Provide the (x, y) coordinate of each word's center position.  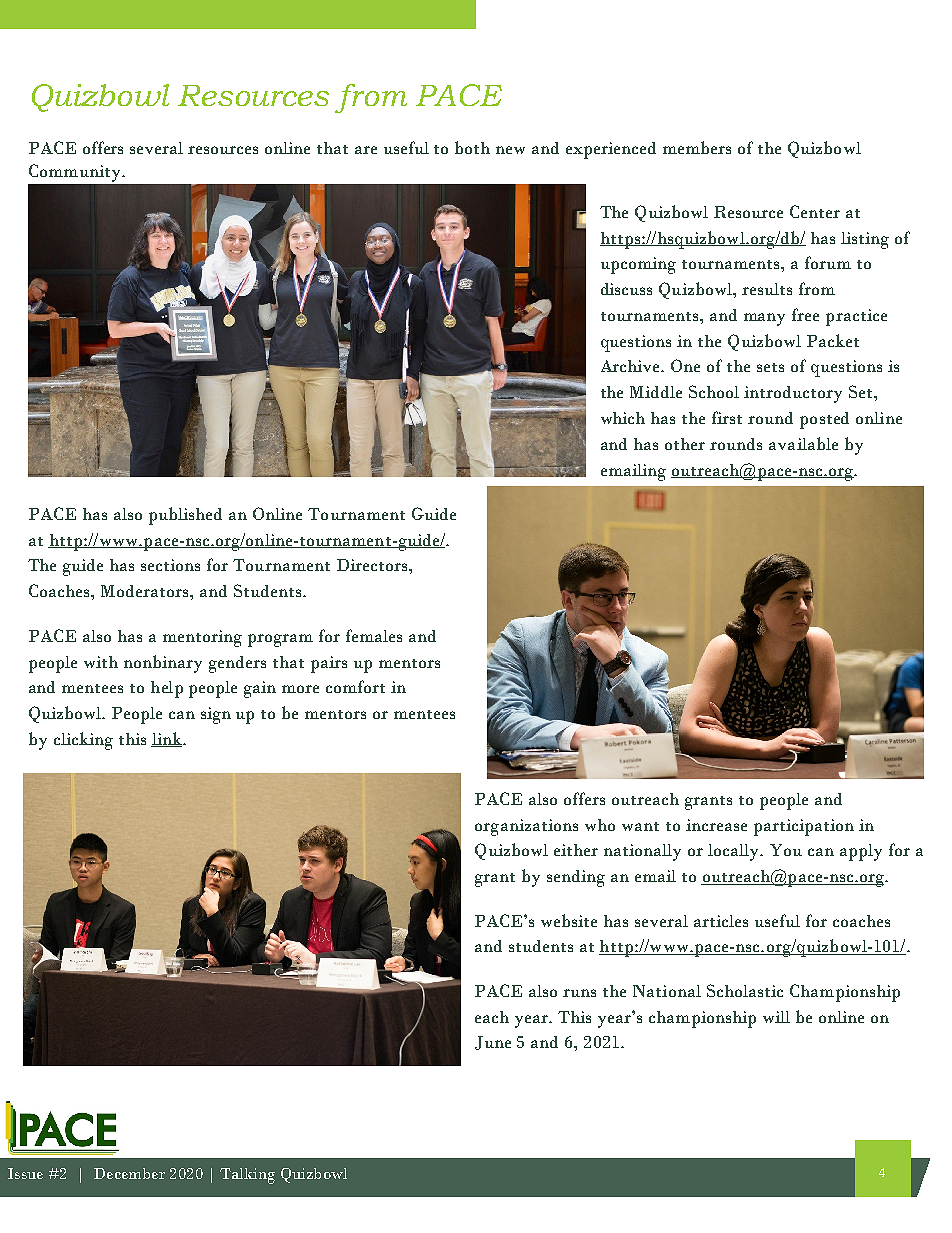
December (129, 1173)
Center (815, 211)
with (101, 662)
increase (716, 825)
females (374, 635)
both (472, 147)
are (366, 150)
